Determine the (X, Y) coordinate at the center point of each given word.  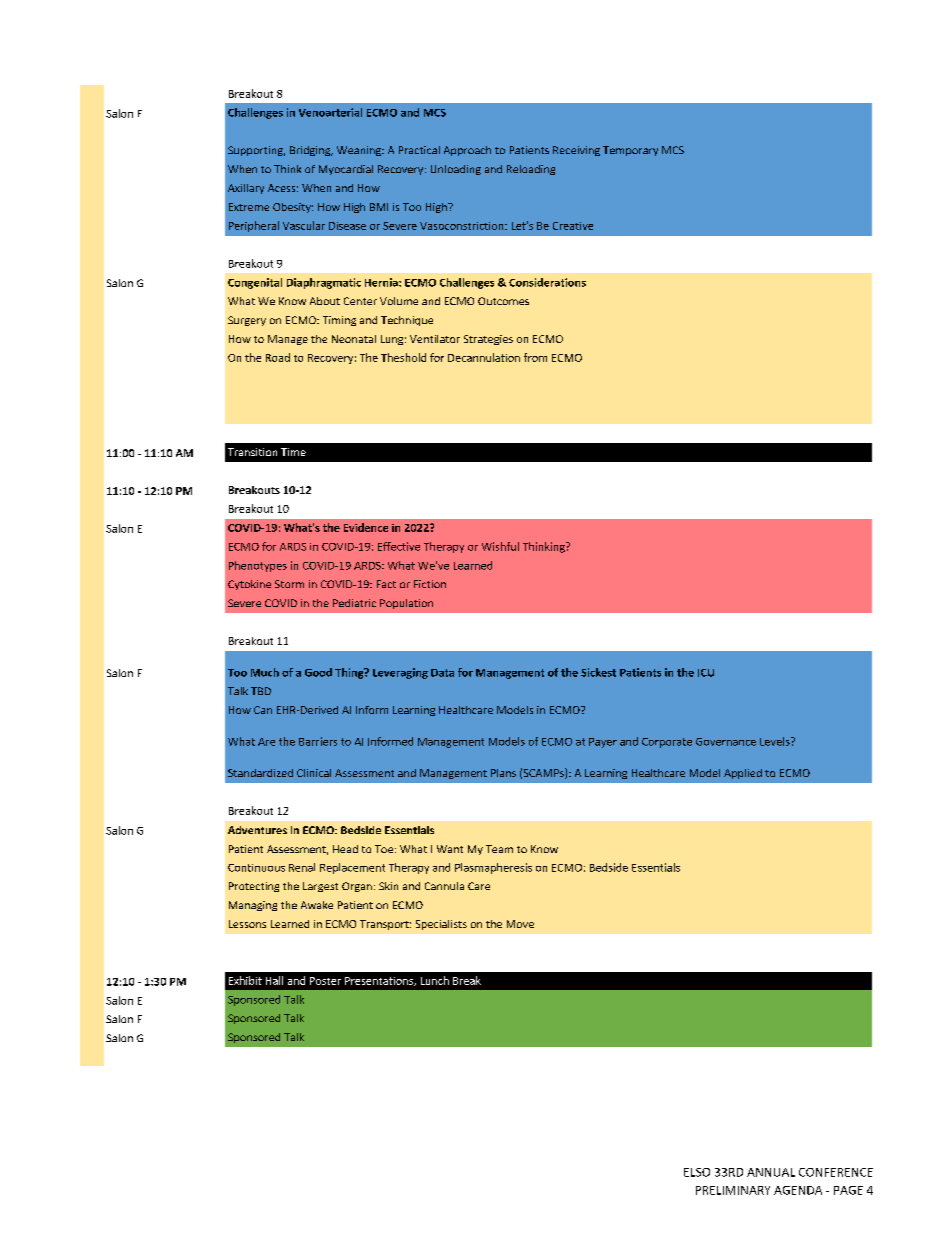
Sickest (598, 672)
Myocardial (346, 170)
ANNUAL (771, 1172)
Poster (325, 981)
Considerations (547, 282)
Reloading (531, 170)
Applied (743, 774)
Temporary (630, 151)
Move (520, 924)
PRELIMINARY (733, 1190)
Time (293, 452)
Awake (317, 905)
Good (318, 672)
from (535, 357)
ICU (706, 673)
